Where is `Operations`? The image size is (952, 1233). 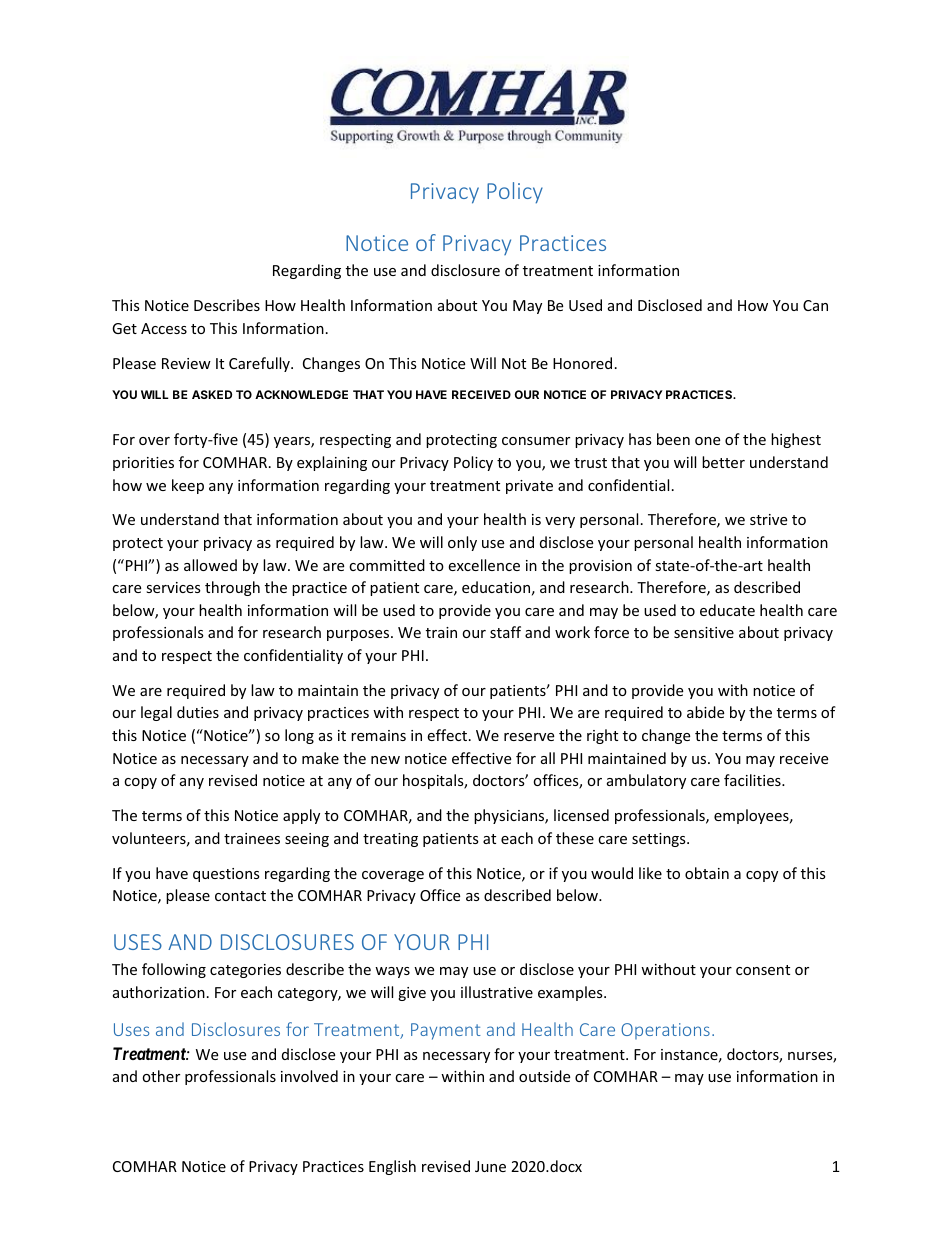
Operations is located at coordinates (665, 1031).
